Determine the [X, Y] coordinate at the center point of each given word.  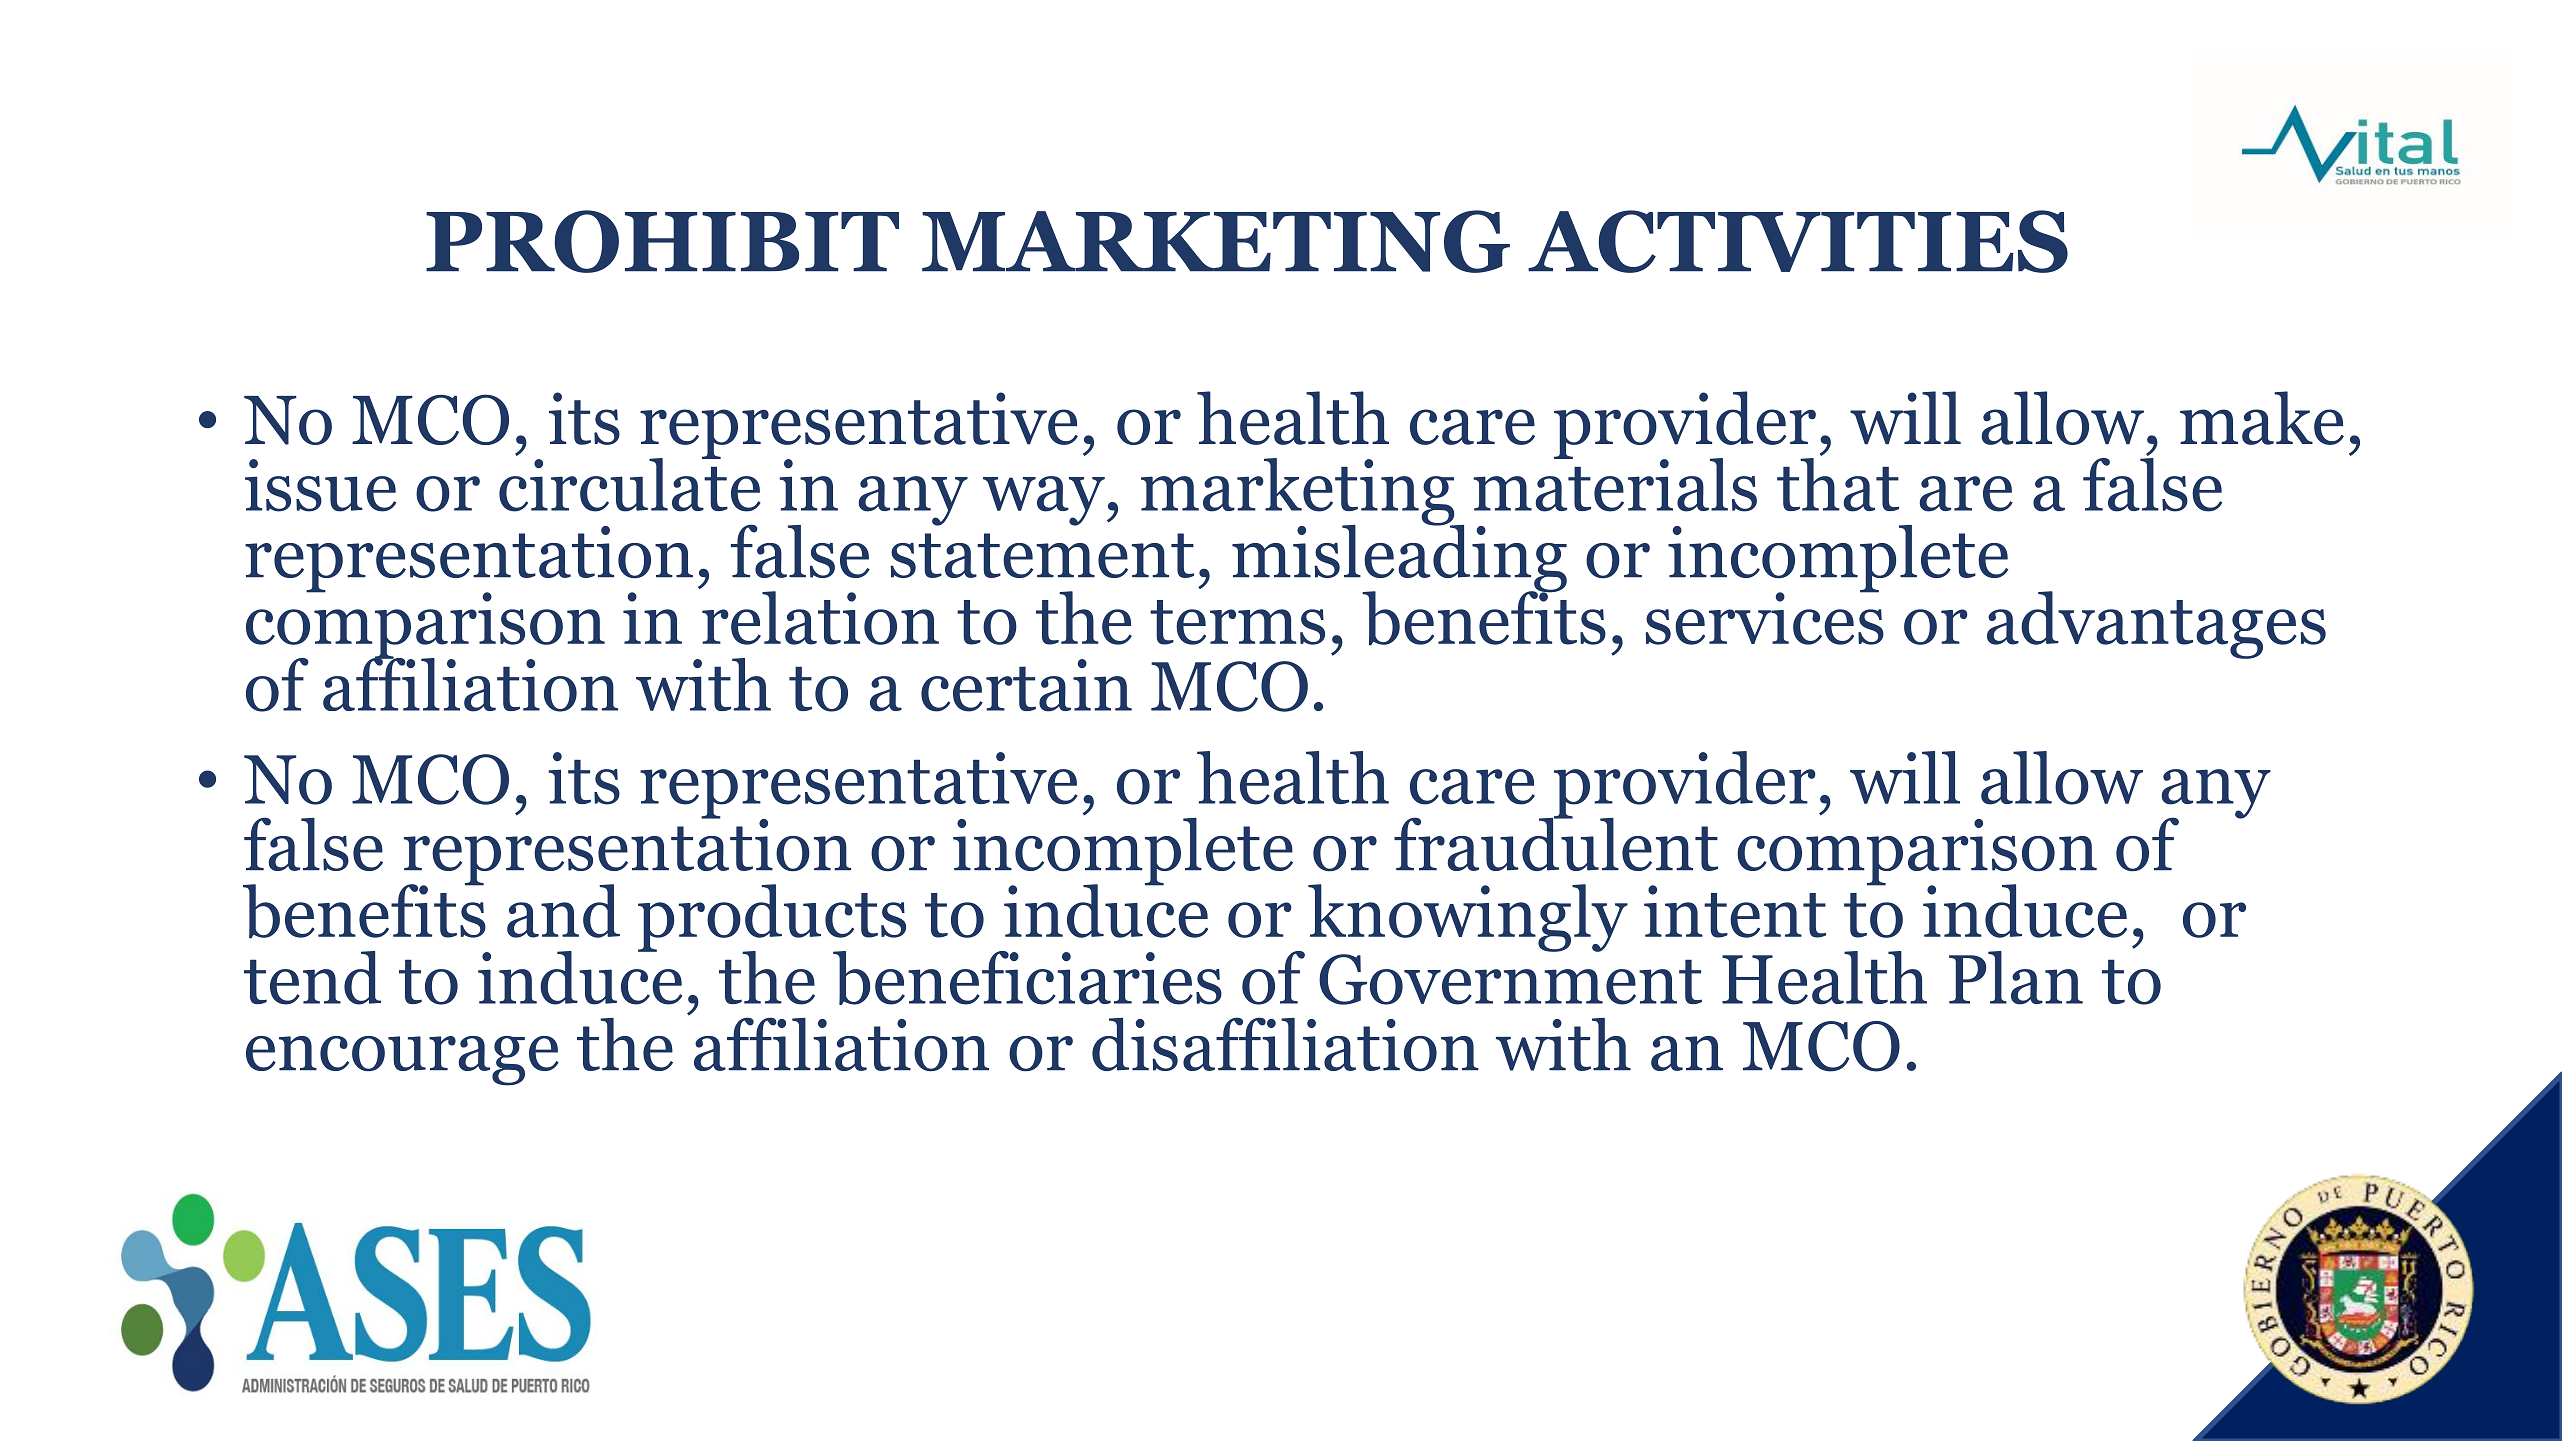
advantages [2156, 625]
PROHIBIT [662, 241]
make [2262, 418]
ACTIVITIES [1798, 241]
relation [820, 618]
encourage [402, 1061]
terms [1237, 622]
